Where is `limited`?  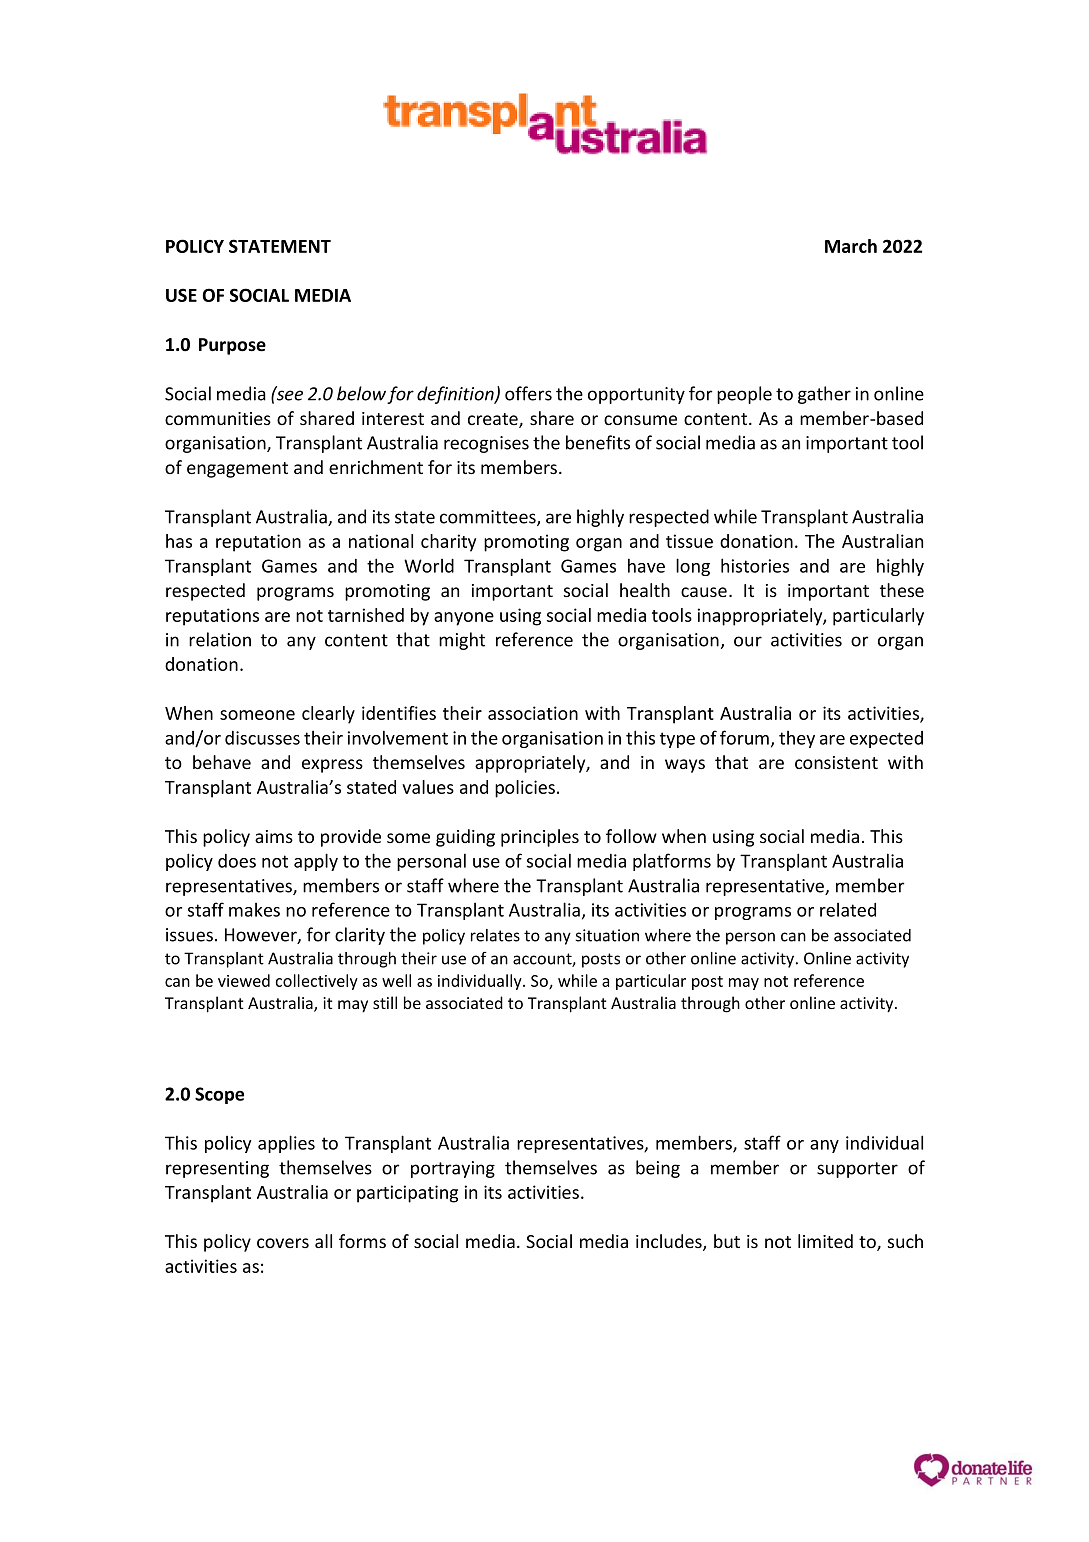
limited is located at coordinates (825, 1241).
